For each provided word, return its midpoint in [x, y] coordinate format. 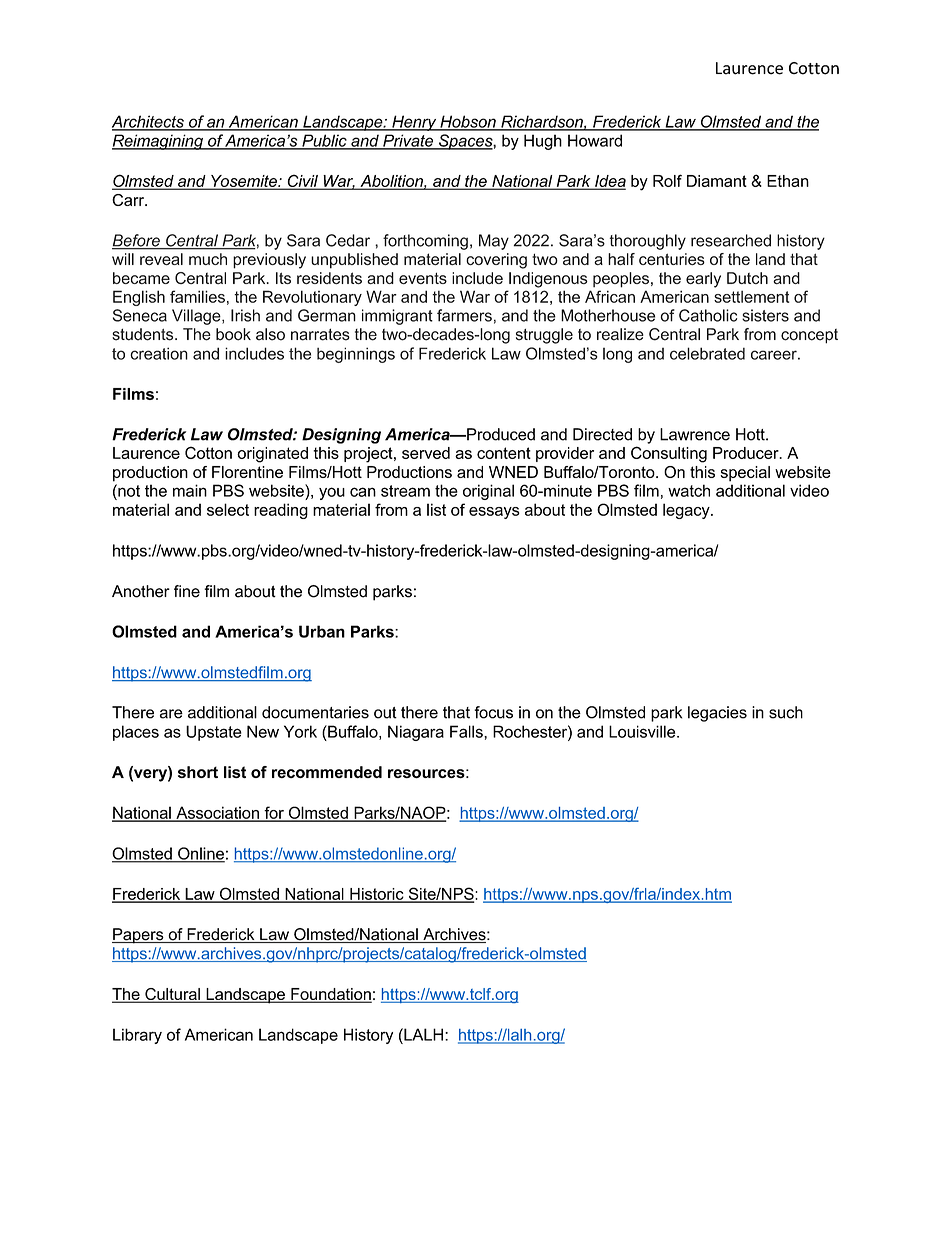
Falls [467, 731]
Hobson [468, 122]
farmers [464, 315]
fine [187, 591]
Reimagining [158, 142]
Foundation [330, 995]
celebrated [707, 353]
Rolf [667, 180]
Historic [377, 895]
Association [217, 813]
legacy [687, 511]
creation [159, 353]
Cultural [172, 995]
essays [494, 513]
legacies [717, 714]
